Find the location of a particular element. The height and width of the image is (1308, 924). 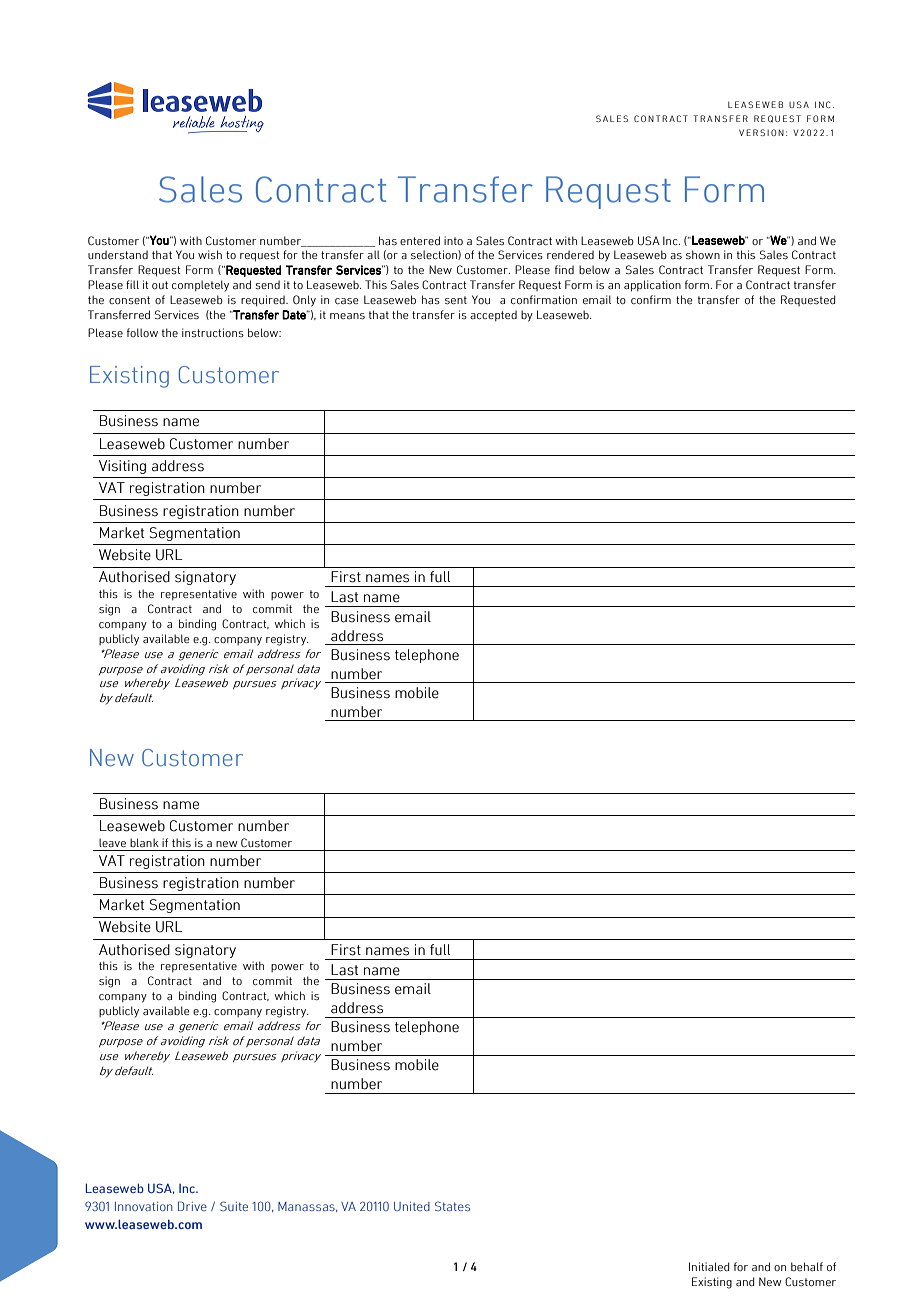

Date is located at coordinates (295, 315).
